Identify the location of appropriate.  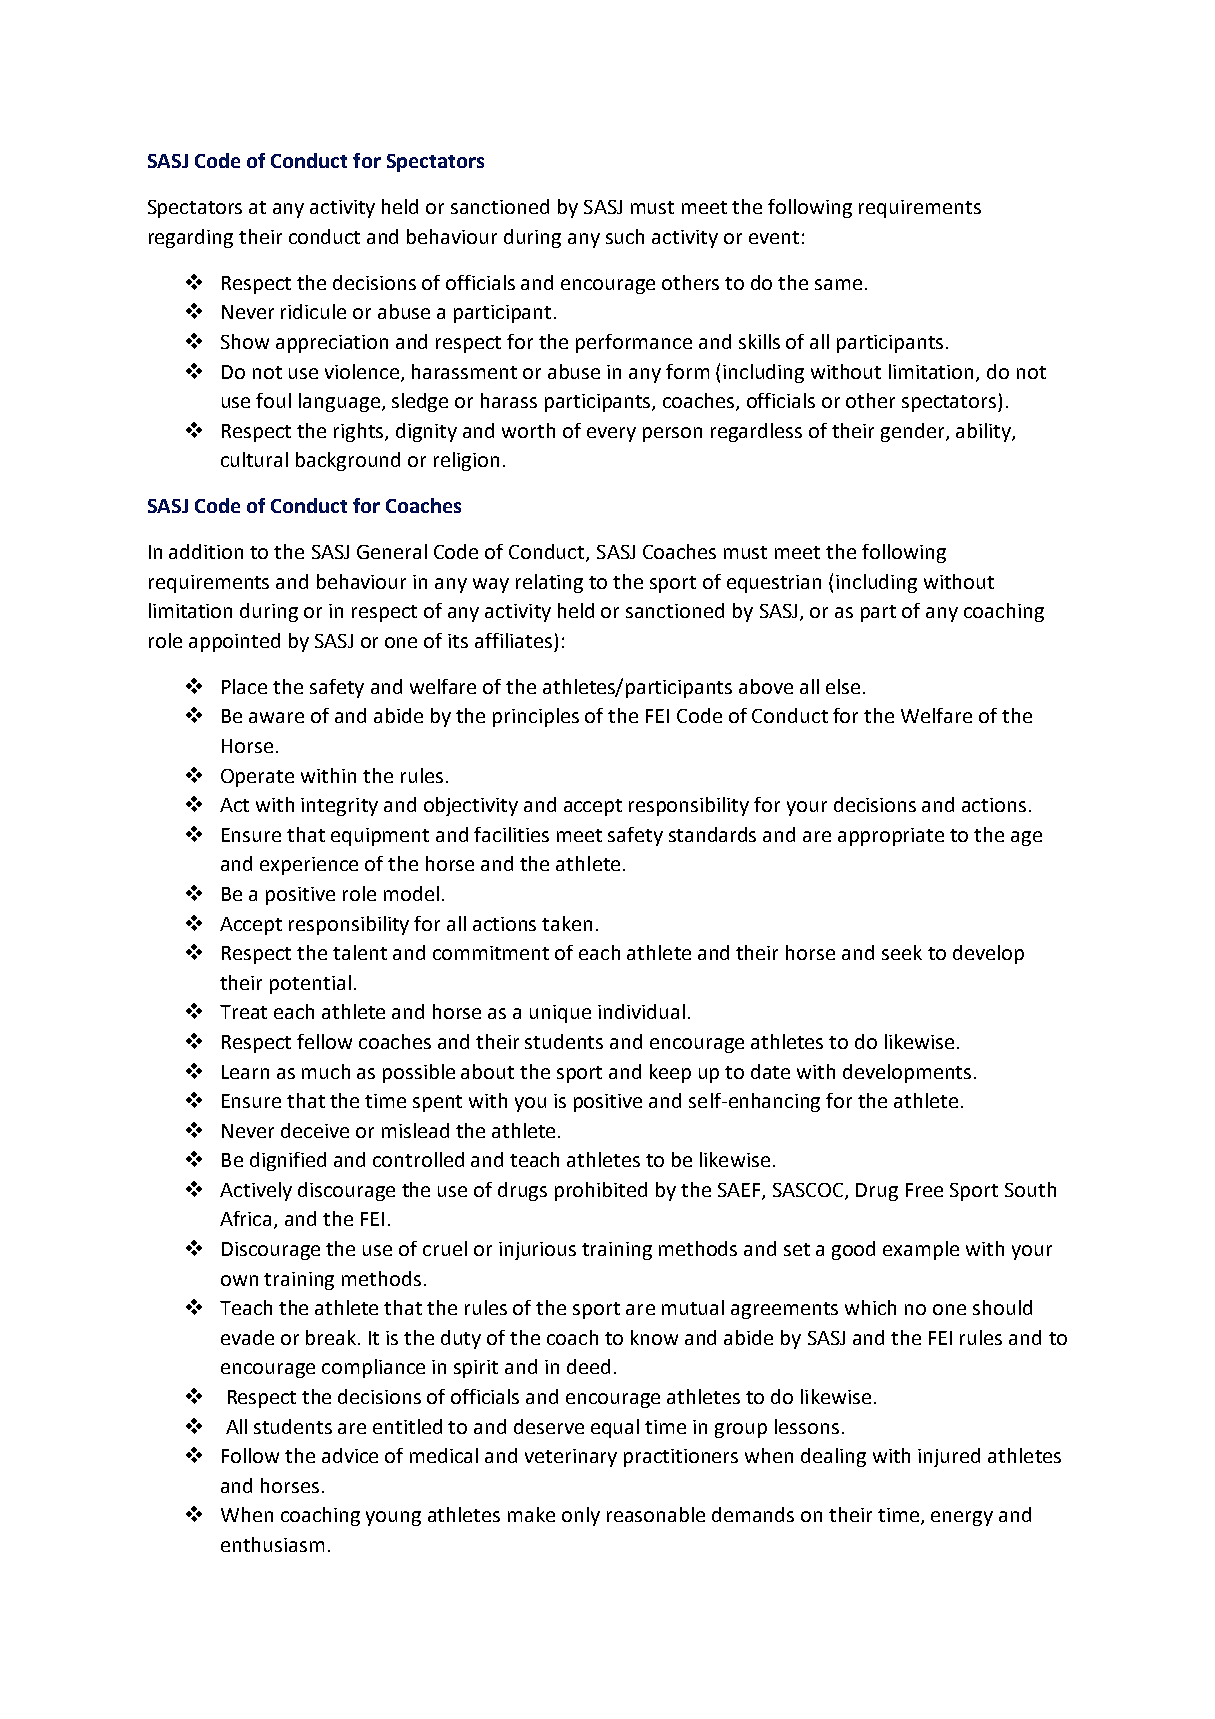
(891, 837).
